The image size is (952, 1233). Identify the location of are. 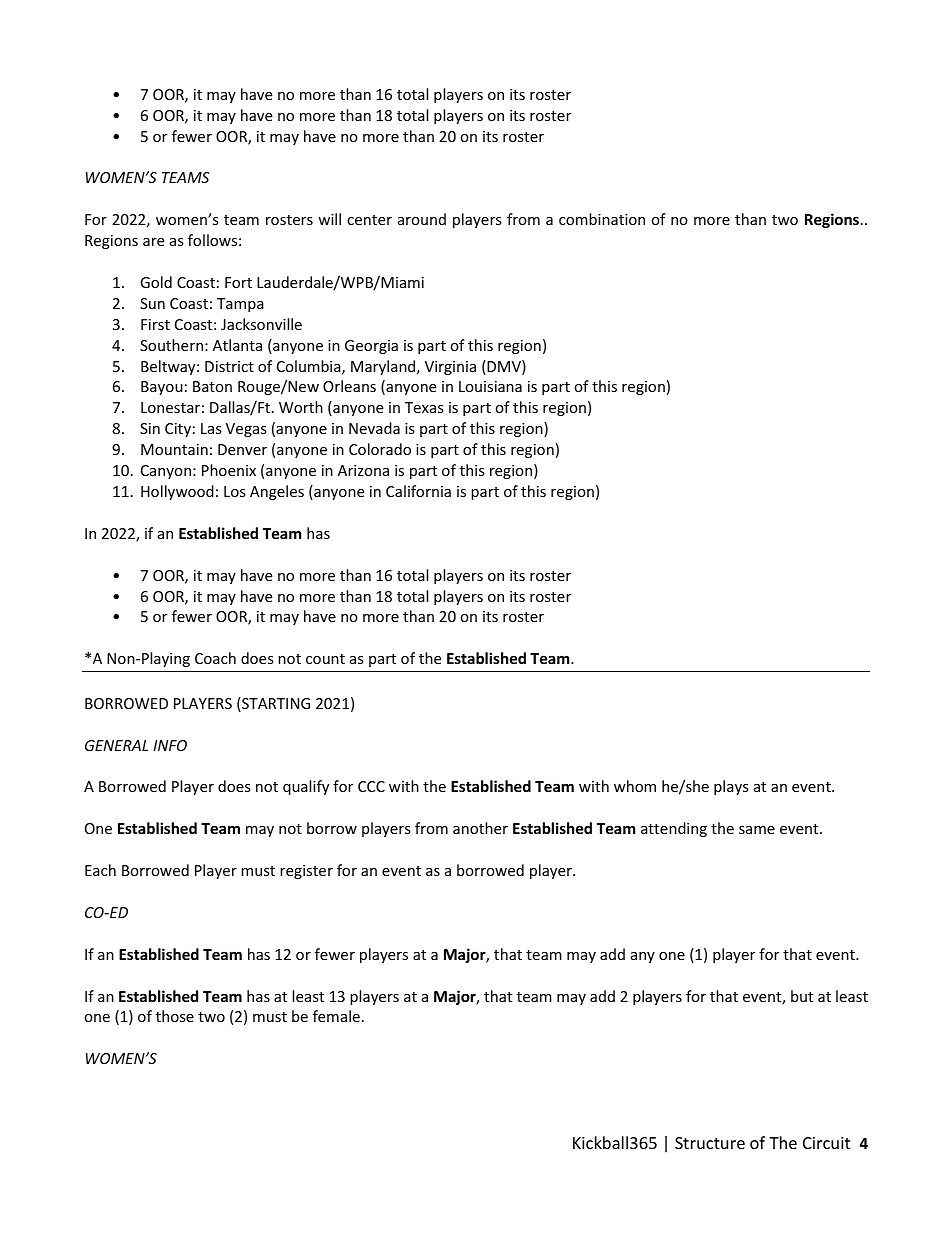
(153, 242).
